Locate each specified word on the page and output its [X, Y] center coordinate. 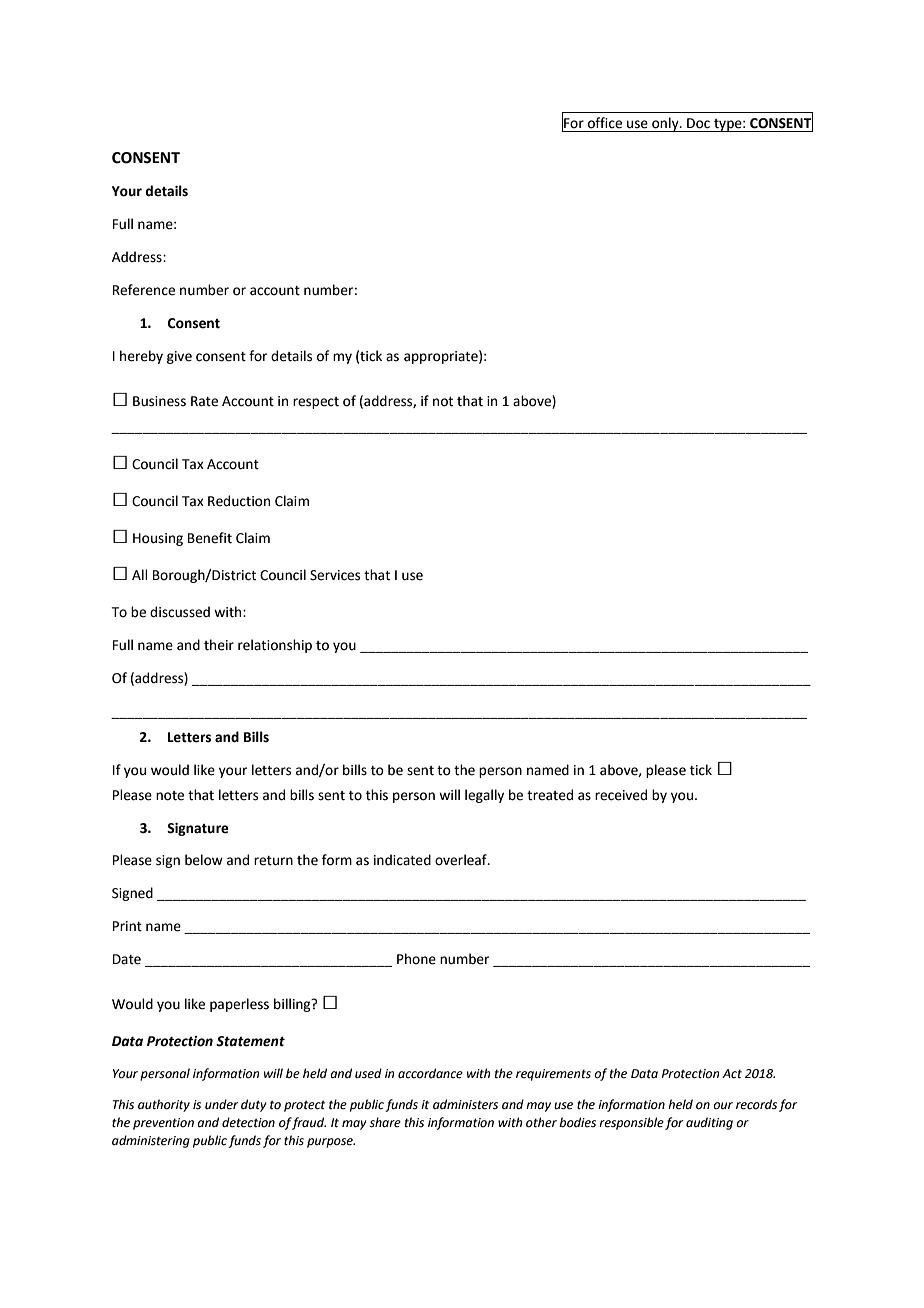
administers [465, 1104]
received [621, 795]
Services [335, 575]
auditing [709, 1123]
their [219, 645]
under [221, 1104]
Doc [698, 123]
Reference [144, 290]
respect [316, 403]
